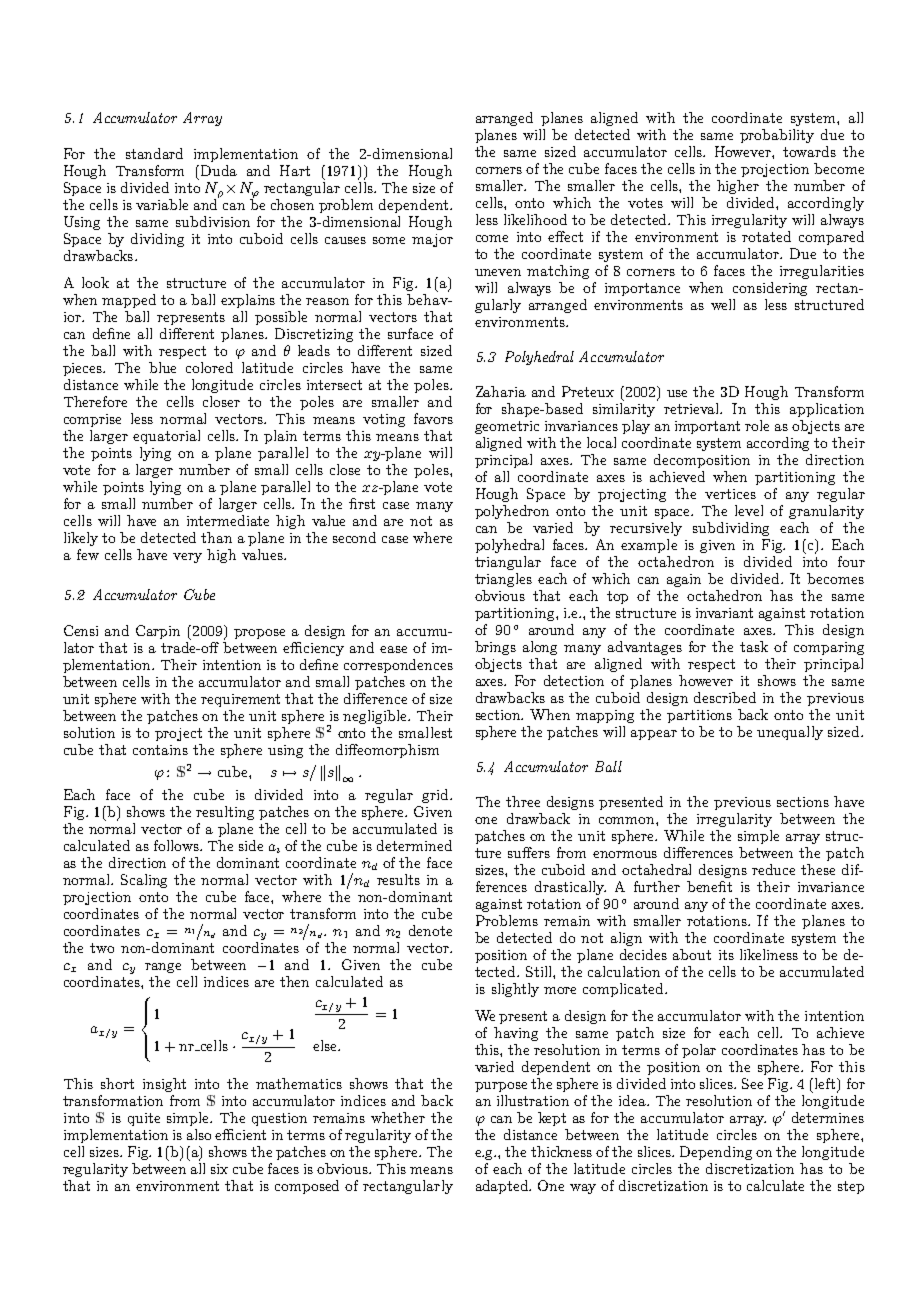 The image size is (924, 1308). I want to click on task, so click(754, 646).
